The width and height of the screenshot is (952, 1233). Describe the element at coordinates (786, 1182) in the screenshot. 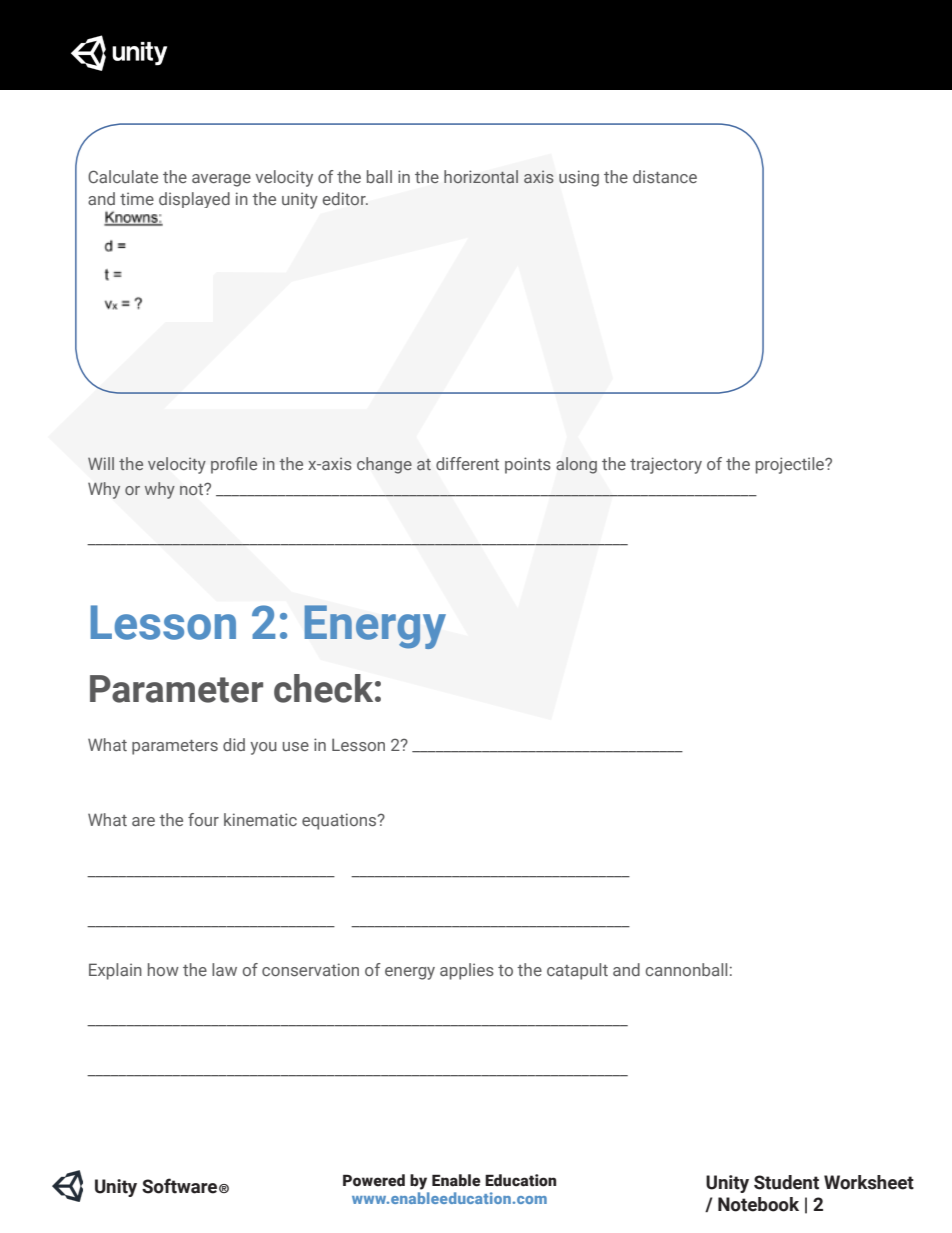

I see `Student` at that location.
